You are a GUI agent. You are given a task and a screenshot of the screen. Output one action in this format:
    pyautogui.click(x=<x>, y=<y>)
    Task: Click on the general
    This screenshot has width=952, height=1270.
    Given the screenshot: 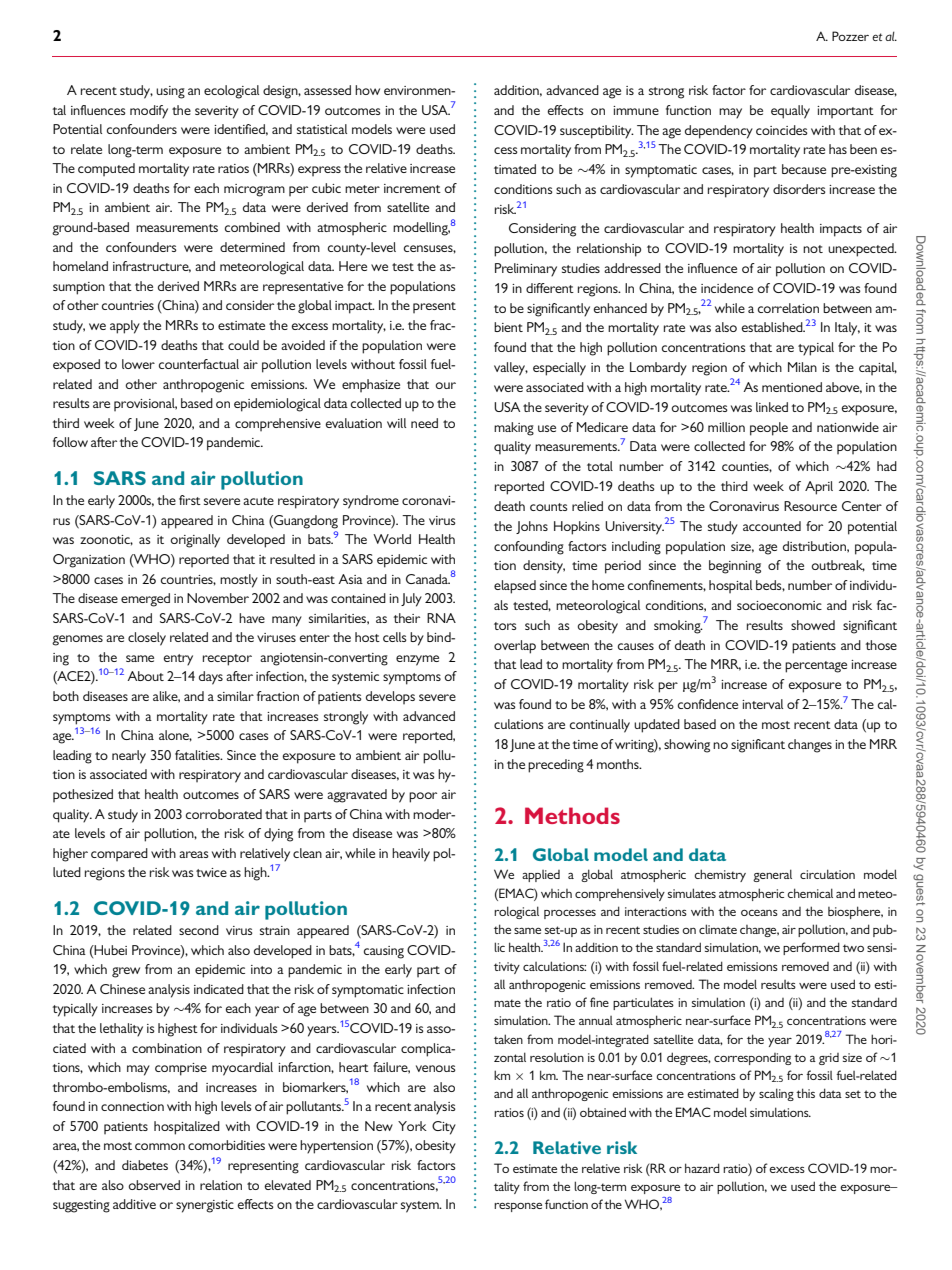 What is the action you would take?
    pyautogui.click(x=772, y=875)
